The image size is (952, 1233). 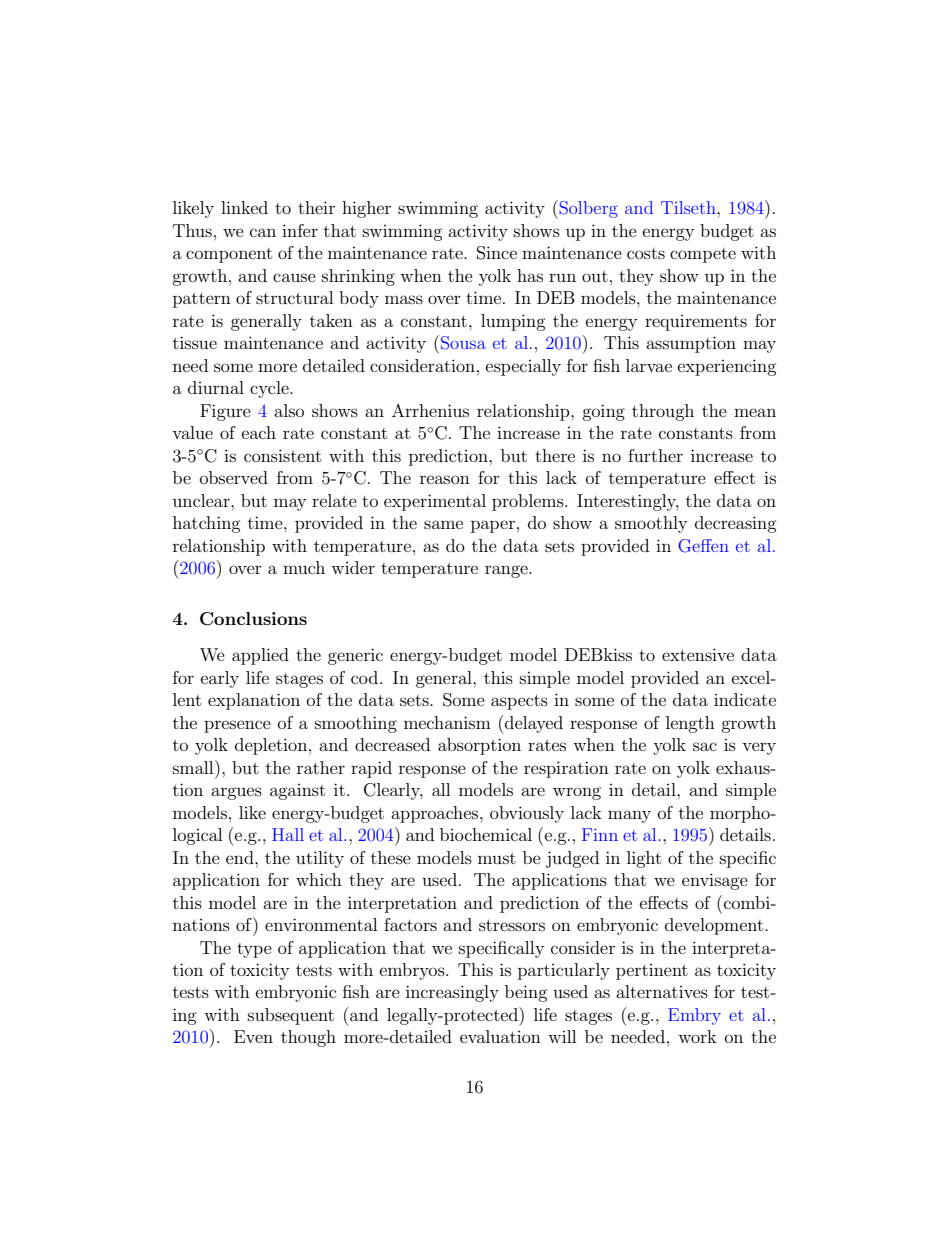 What do you see at coordinates (259, 432) in the screenshot?
I see `each` at bounding box center [259, 432].
